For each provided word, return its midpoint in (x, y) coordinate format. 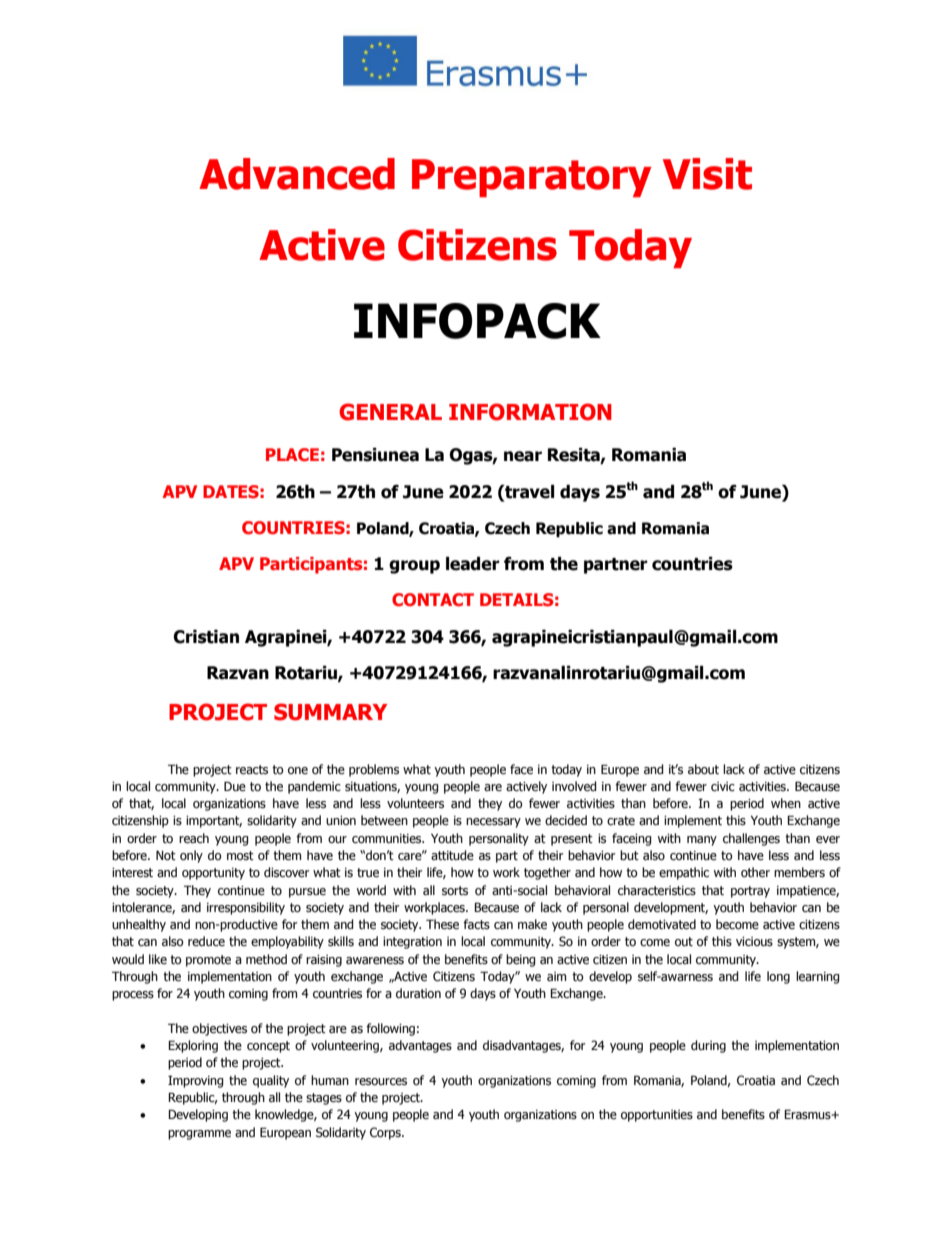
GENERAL (390, 412)
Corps (386, 1133)
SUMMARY (331, 712)
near (523, 456)
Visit (707, 174)
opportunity (213, 874)
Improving (196, 1081)
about (703, 769)
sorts (455, 891)
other (755, 872)
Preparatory (531, 178)
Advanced (297, 174)
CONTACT (433, 599)
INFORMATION (530, 412)
